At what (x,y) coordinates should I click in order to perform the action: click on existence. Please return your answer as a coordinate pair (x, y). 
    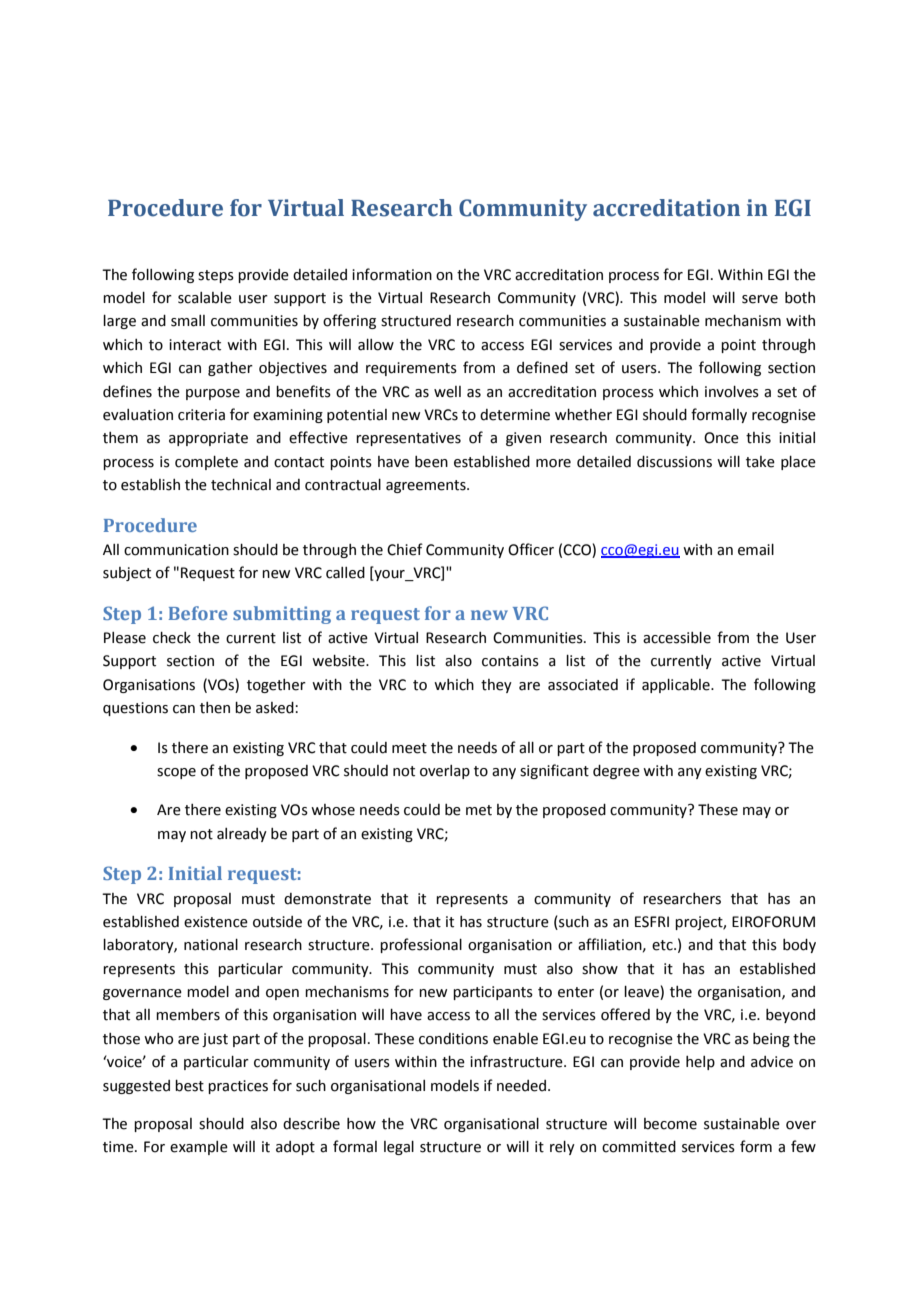
    Looking at the image, I should click on (216, 922).
